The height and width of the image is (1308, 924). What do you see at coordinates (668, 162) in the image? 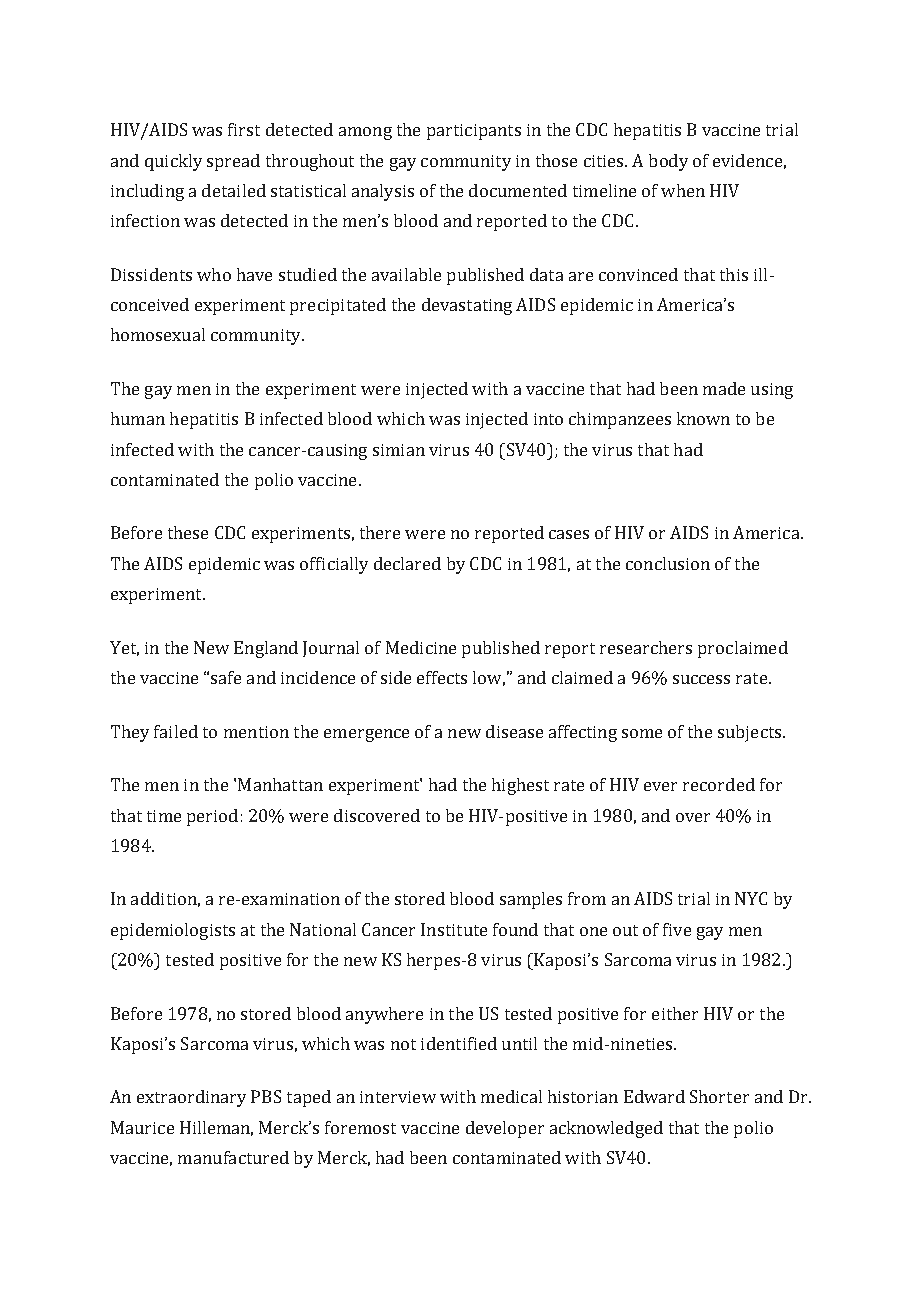
I see `body` at bounding box center [668, 162].
